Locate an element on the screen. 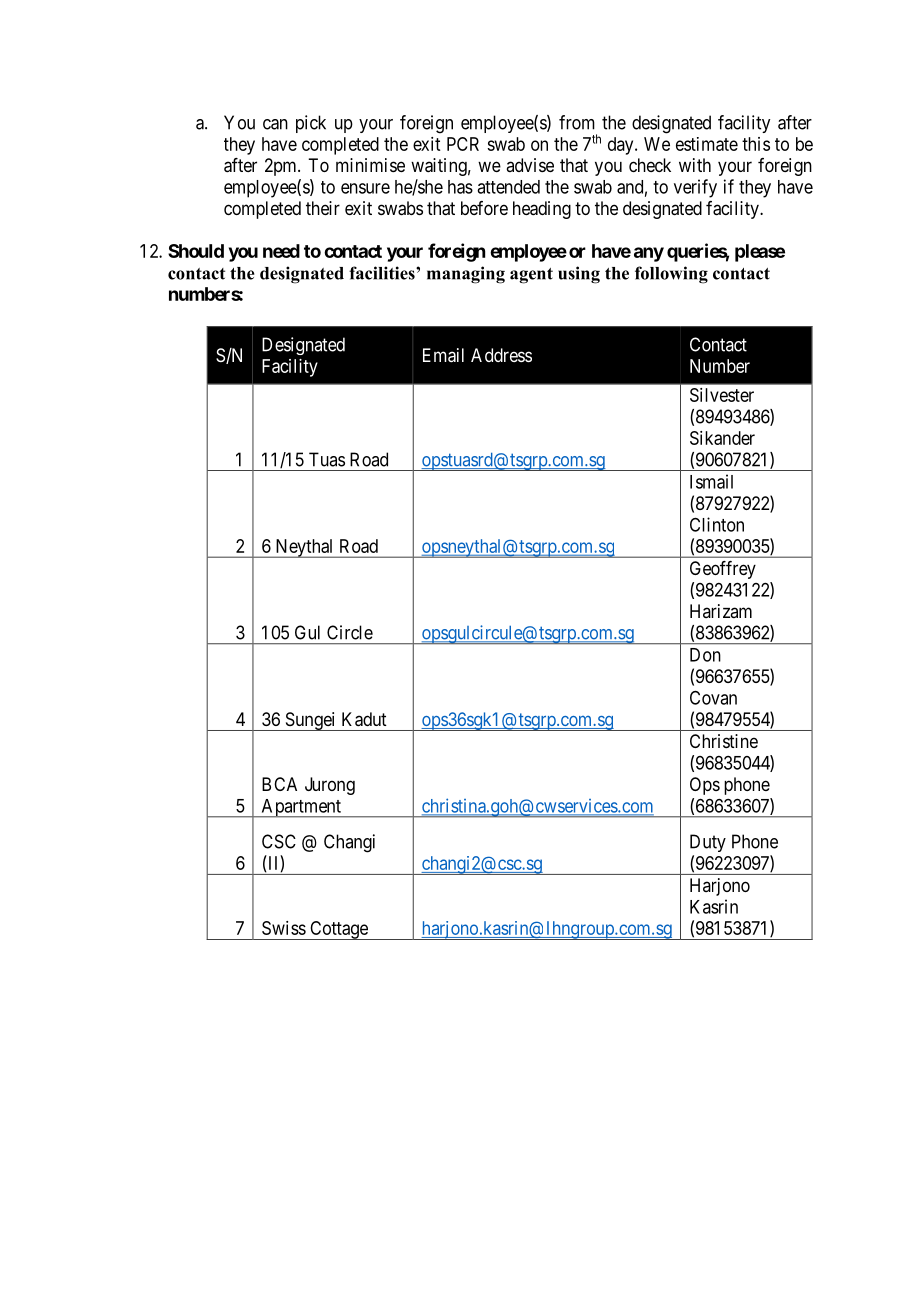 The image size is (924, 1308). Duty is located at coordinates (708, 843).
